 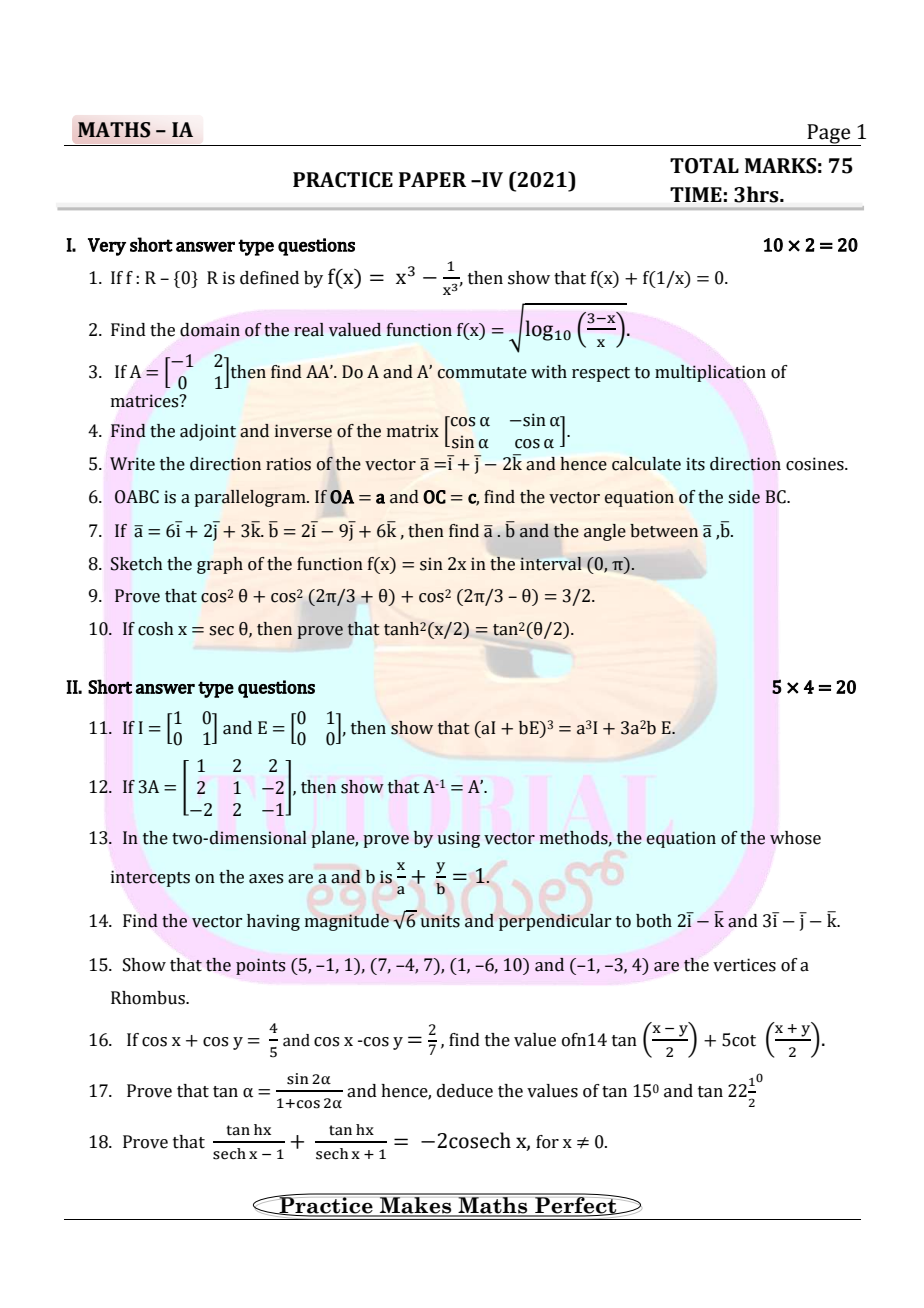 What do you see at coordinates (432, 179) in the document?
I see `PAPER` at bounding box center [432, 179].
